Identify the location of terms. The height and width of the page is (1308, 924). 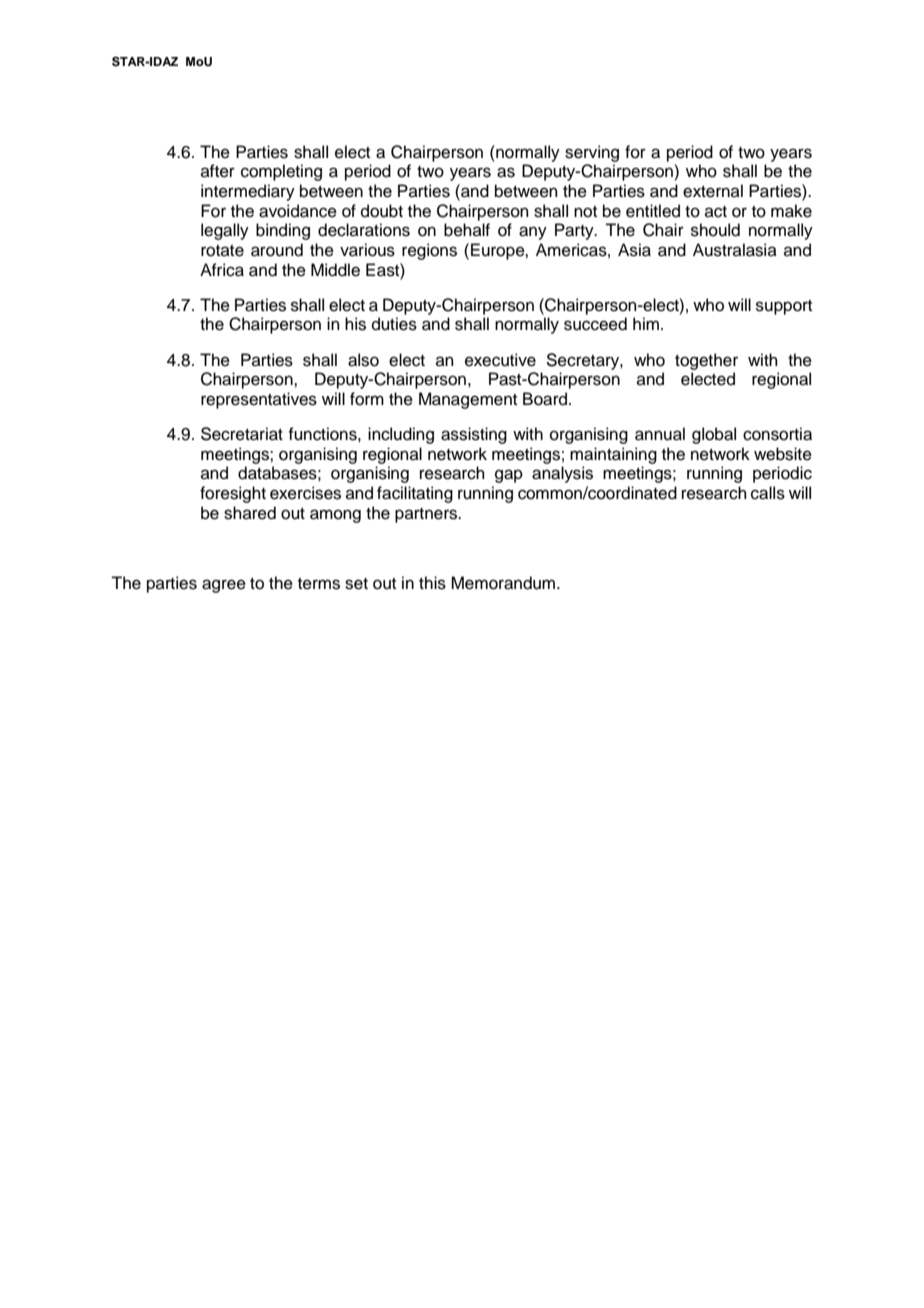
(319, 584).
